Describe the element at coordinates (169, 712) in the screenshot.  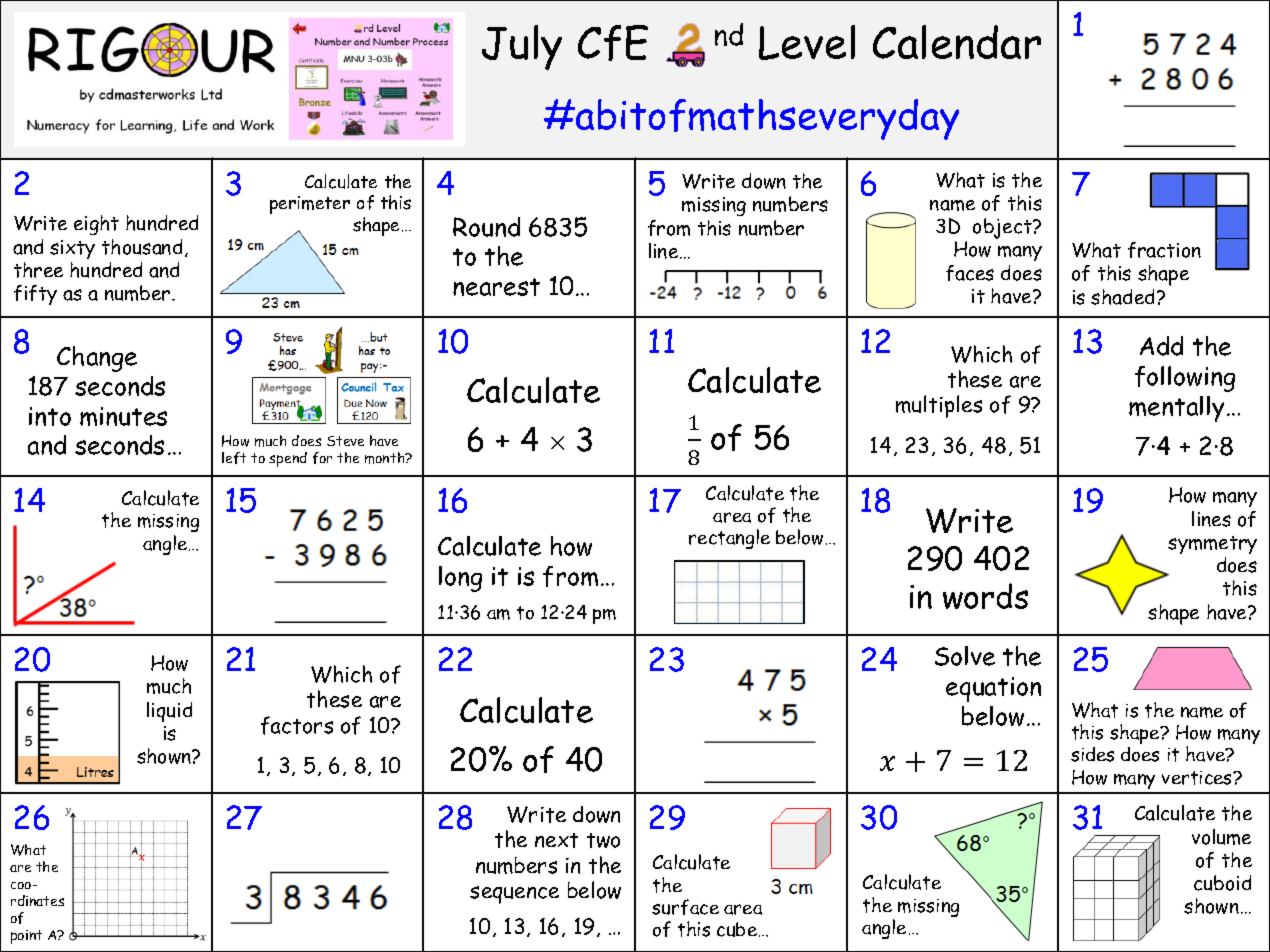
I see `liquid` at that location.
